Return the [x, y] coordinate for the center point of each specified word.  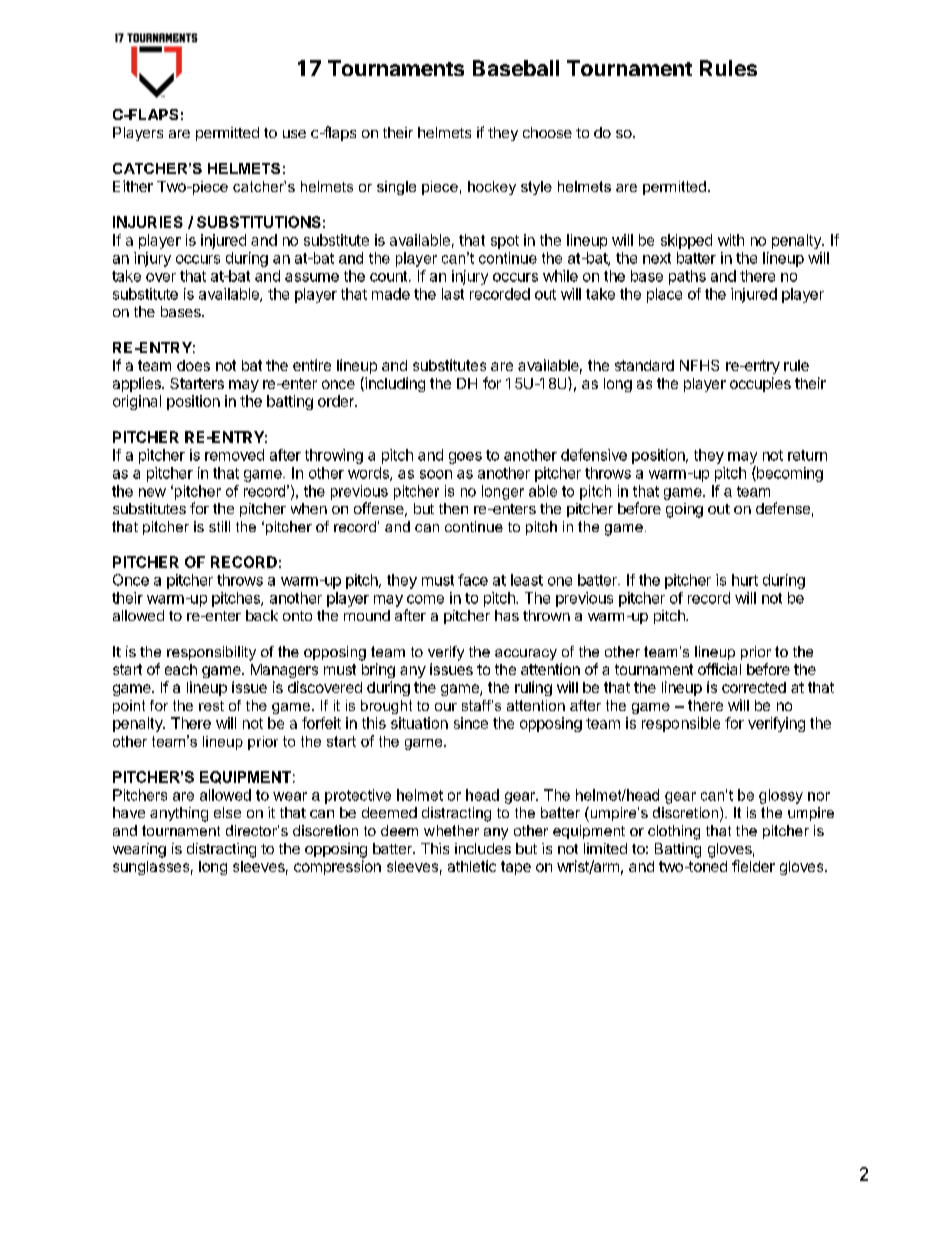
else [227, 812]
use [294, 134]
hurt [745, 580]
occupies [760, 384]
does [193, 365]
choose [547, 132]
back [262, 615]
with [731, 240]
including [394, 384]
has [507, 615]
